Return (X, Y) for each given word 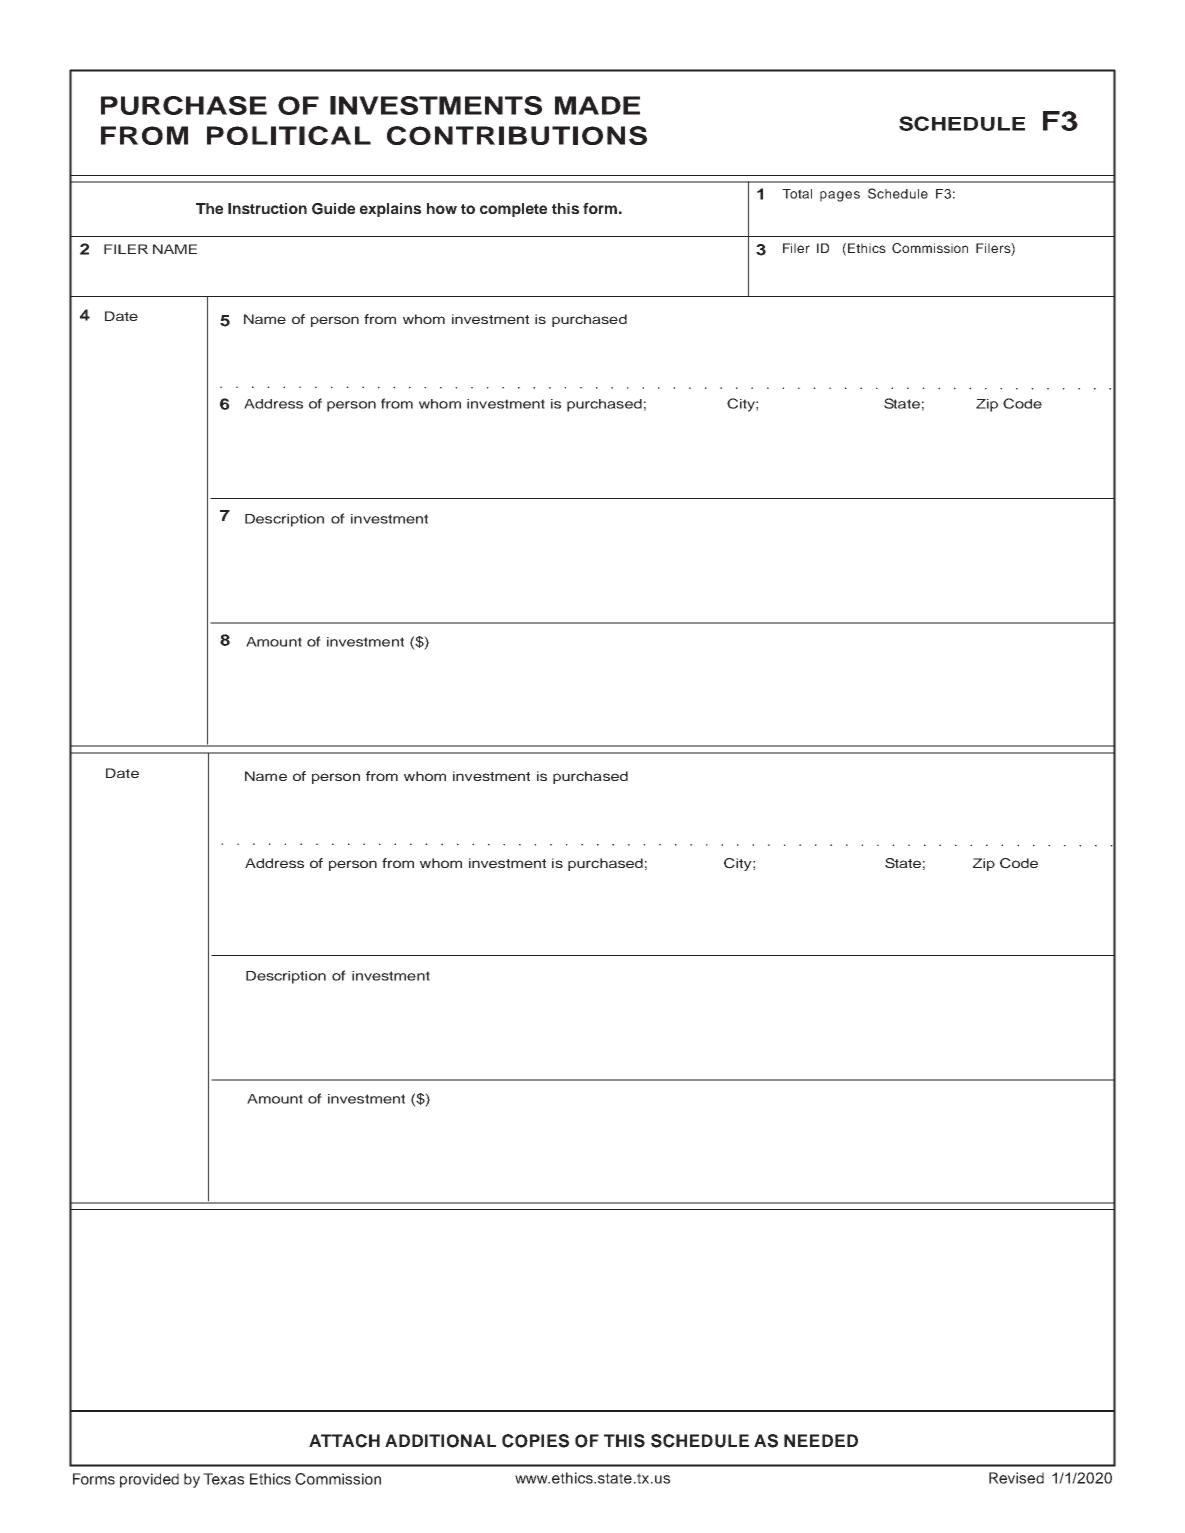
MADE (597, 105)
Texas (223, 1479)
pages (840, 196)
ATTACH (344, 1441)
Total (797, 194)
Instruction (267, 208)
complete (513, 210)
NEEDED (821, 1440)
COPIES (535, 1441)
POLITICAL (289, 135)
